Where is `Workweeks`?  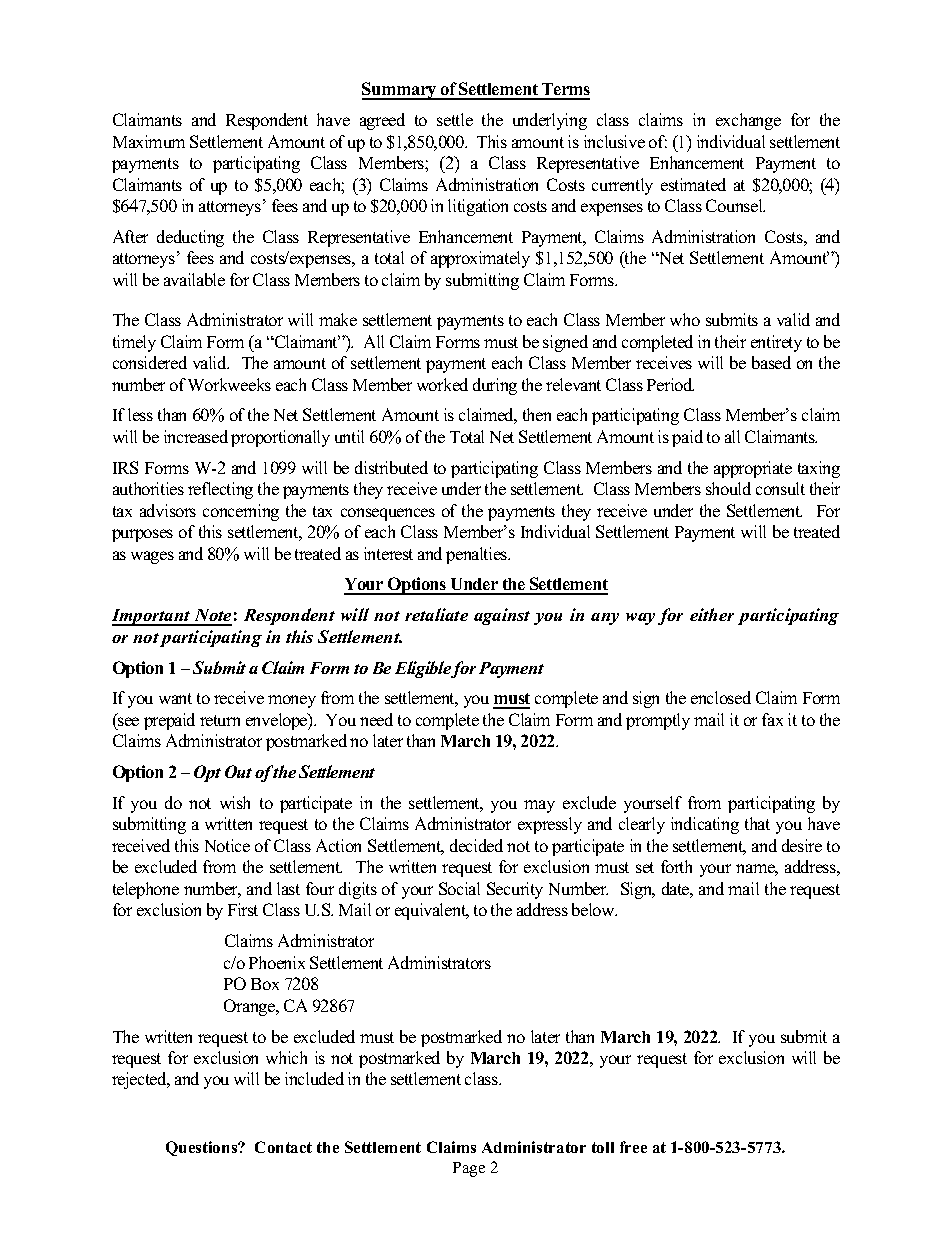 Workweeks is located at coordinates (229, 384).
